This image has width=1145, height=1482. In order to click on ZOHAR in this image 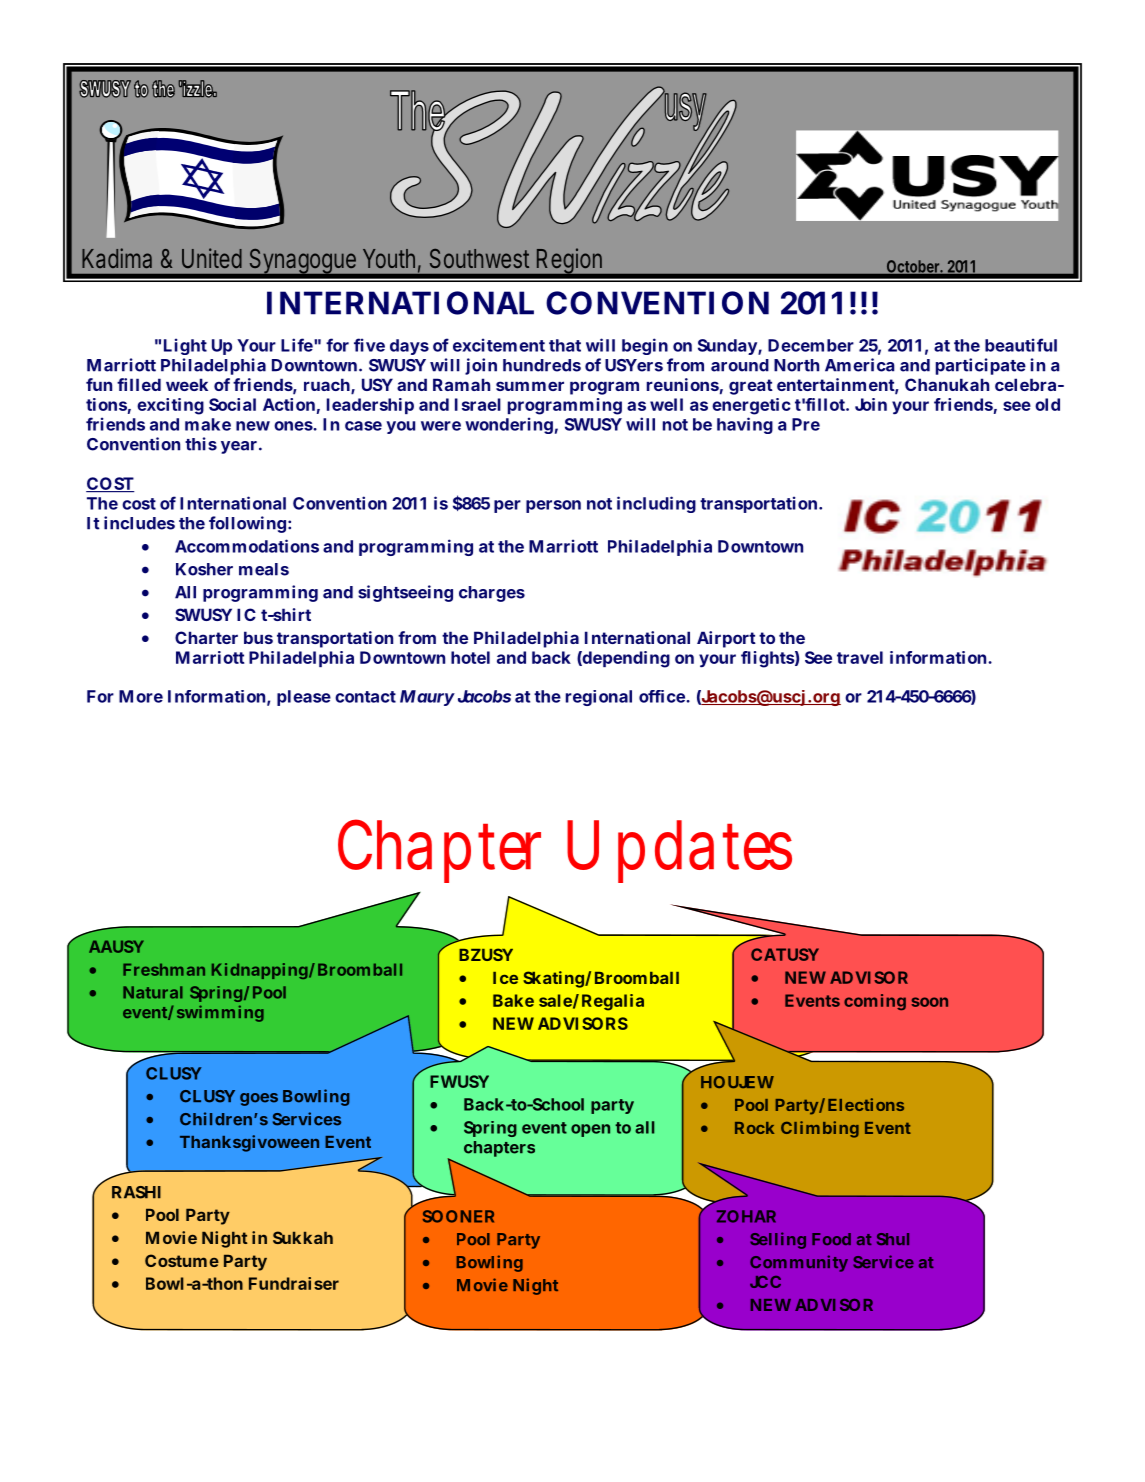, I will do `click(746, 1216)`.
